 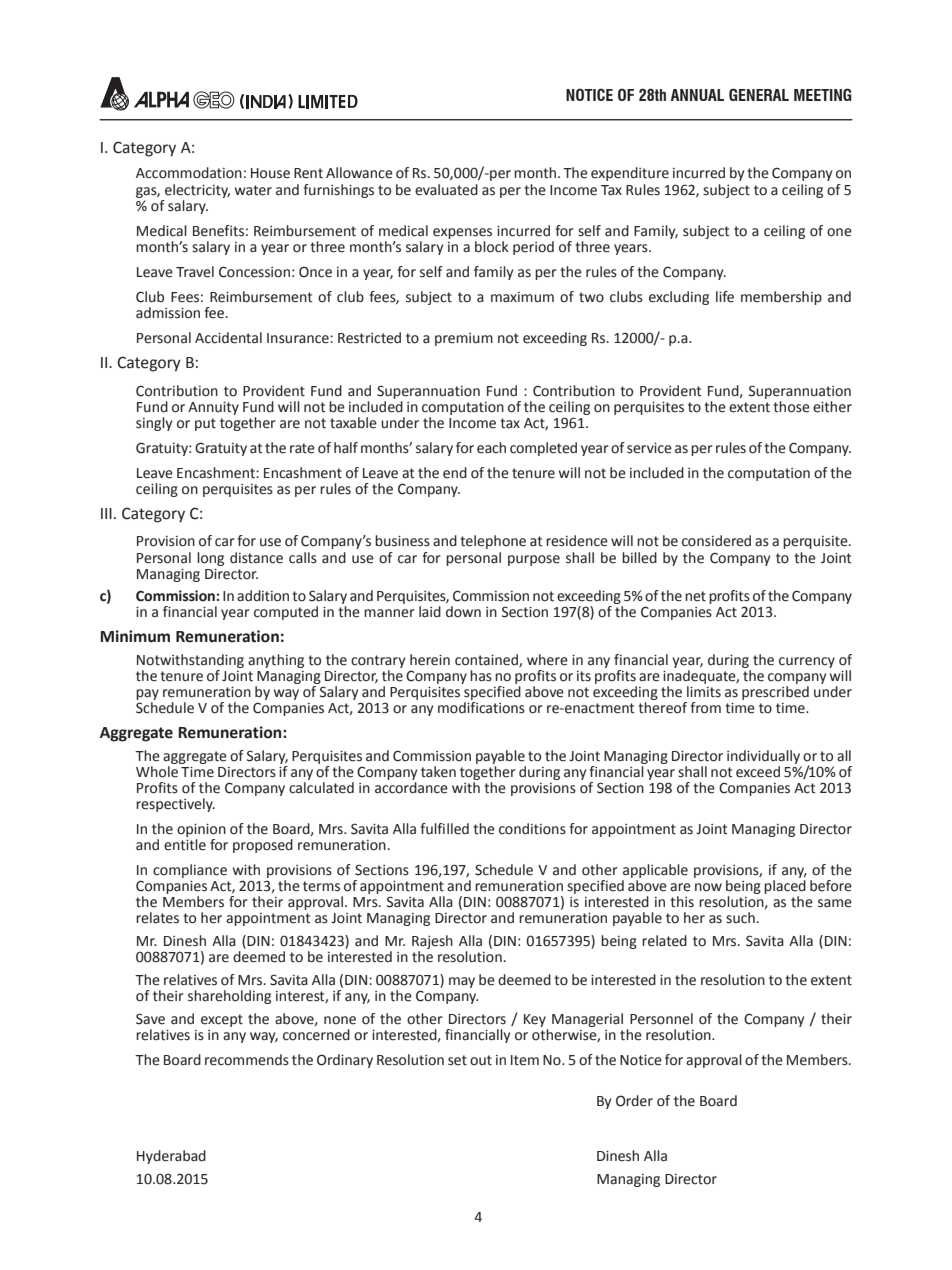 I want to click on individually, so click(x=763, y=757).
